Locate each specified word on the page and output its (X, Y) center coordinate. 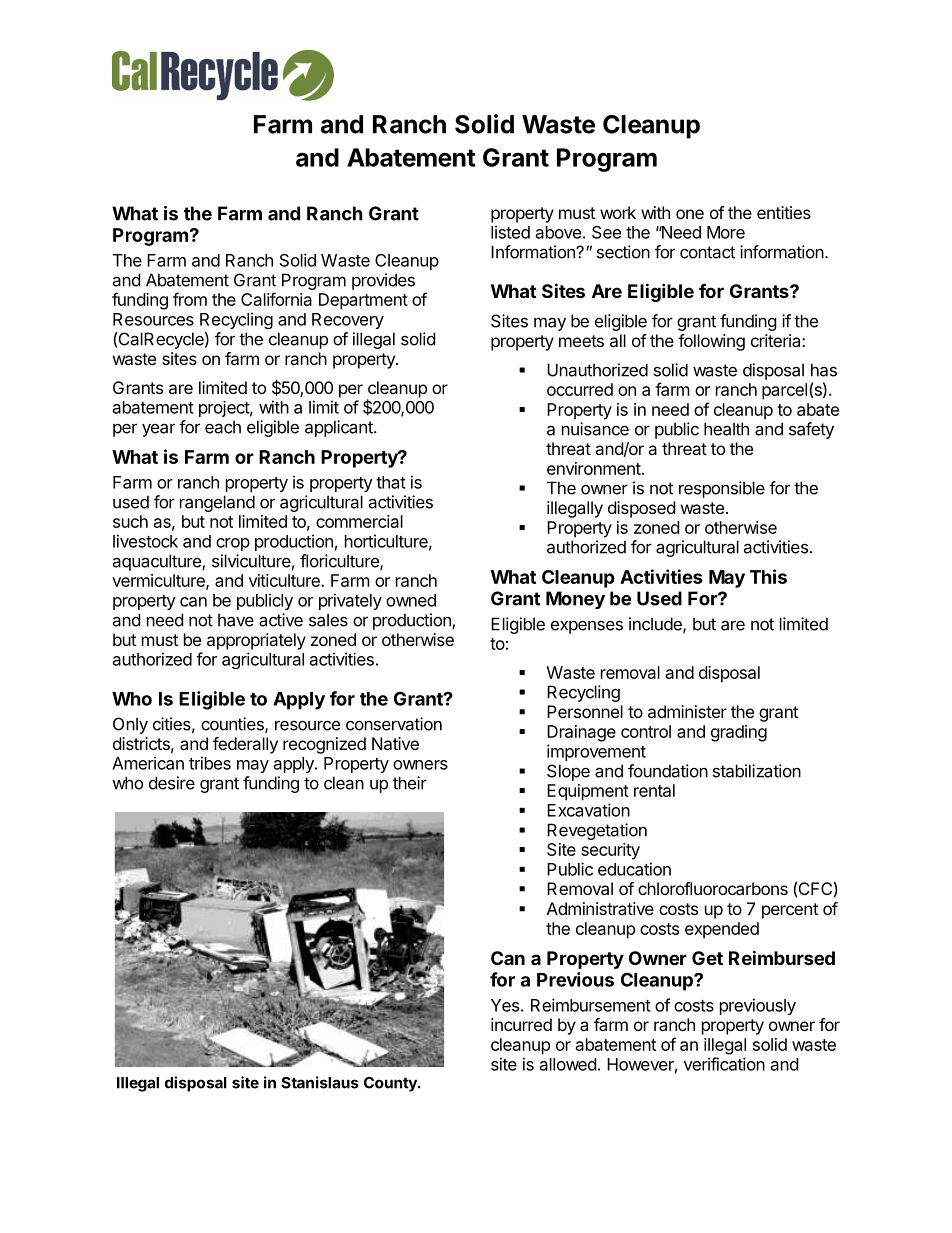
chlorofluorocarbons (713, 888)
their (410, 783)
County (391, 1084)
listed (510, 232)
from (190, 299)
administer (687, 711)
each (223, 427)
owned (411, 600)
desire (172, 783)
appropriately (256, 641)
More (726, 232)
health (726, 429)
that (391, 482)
